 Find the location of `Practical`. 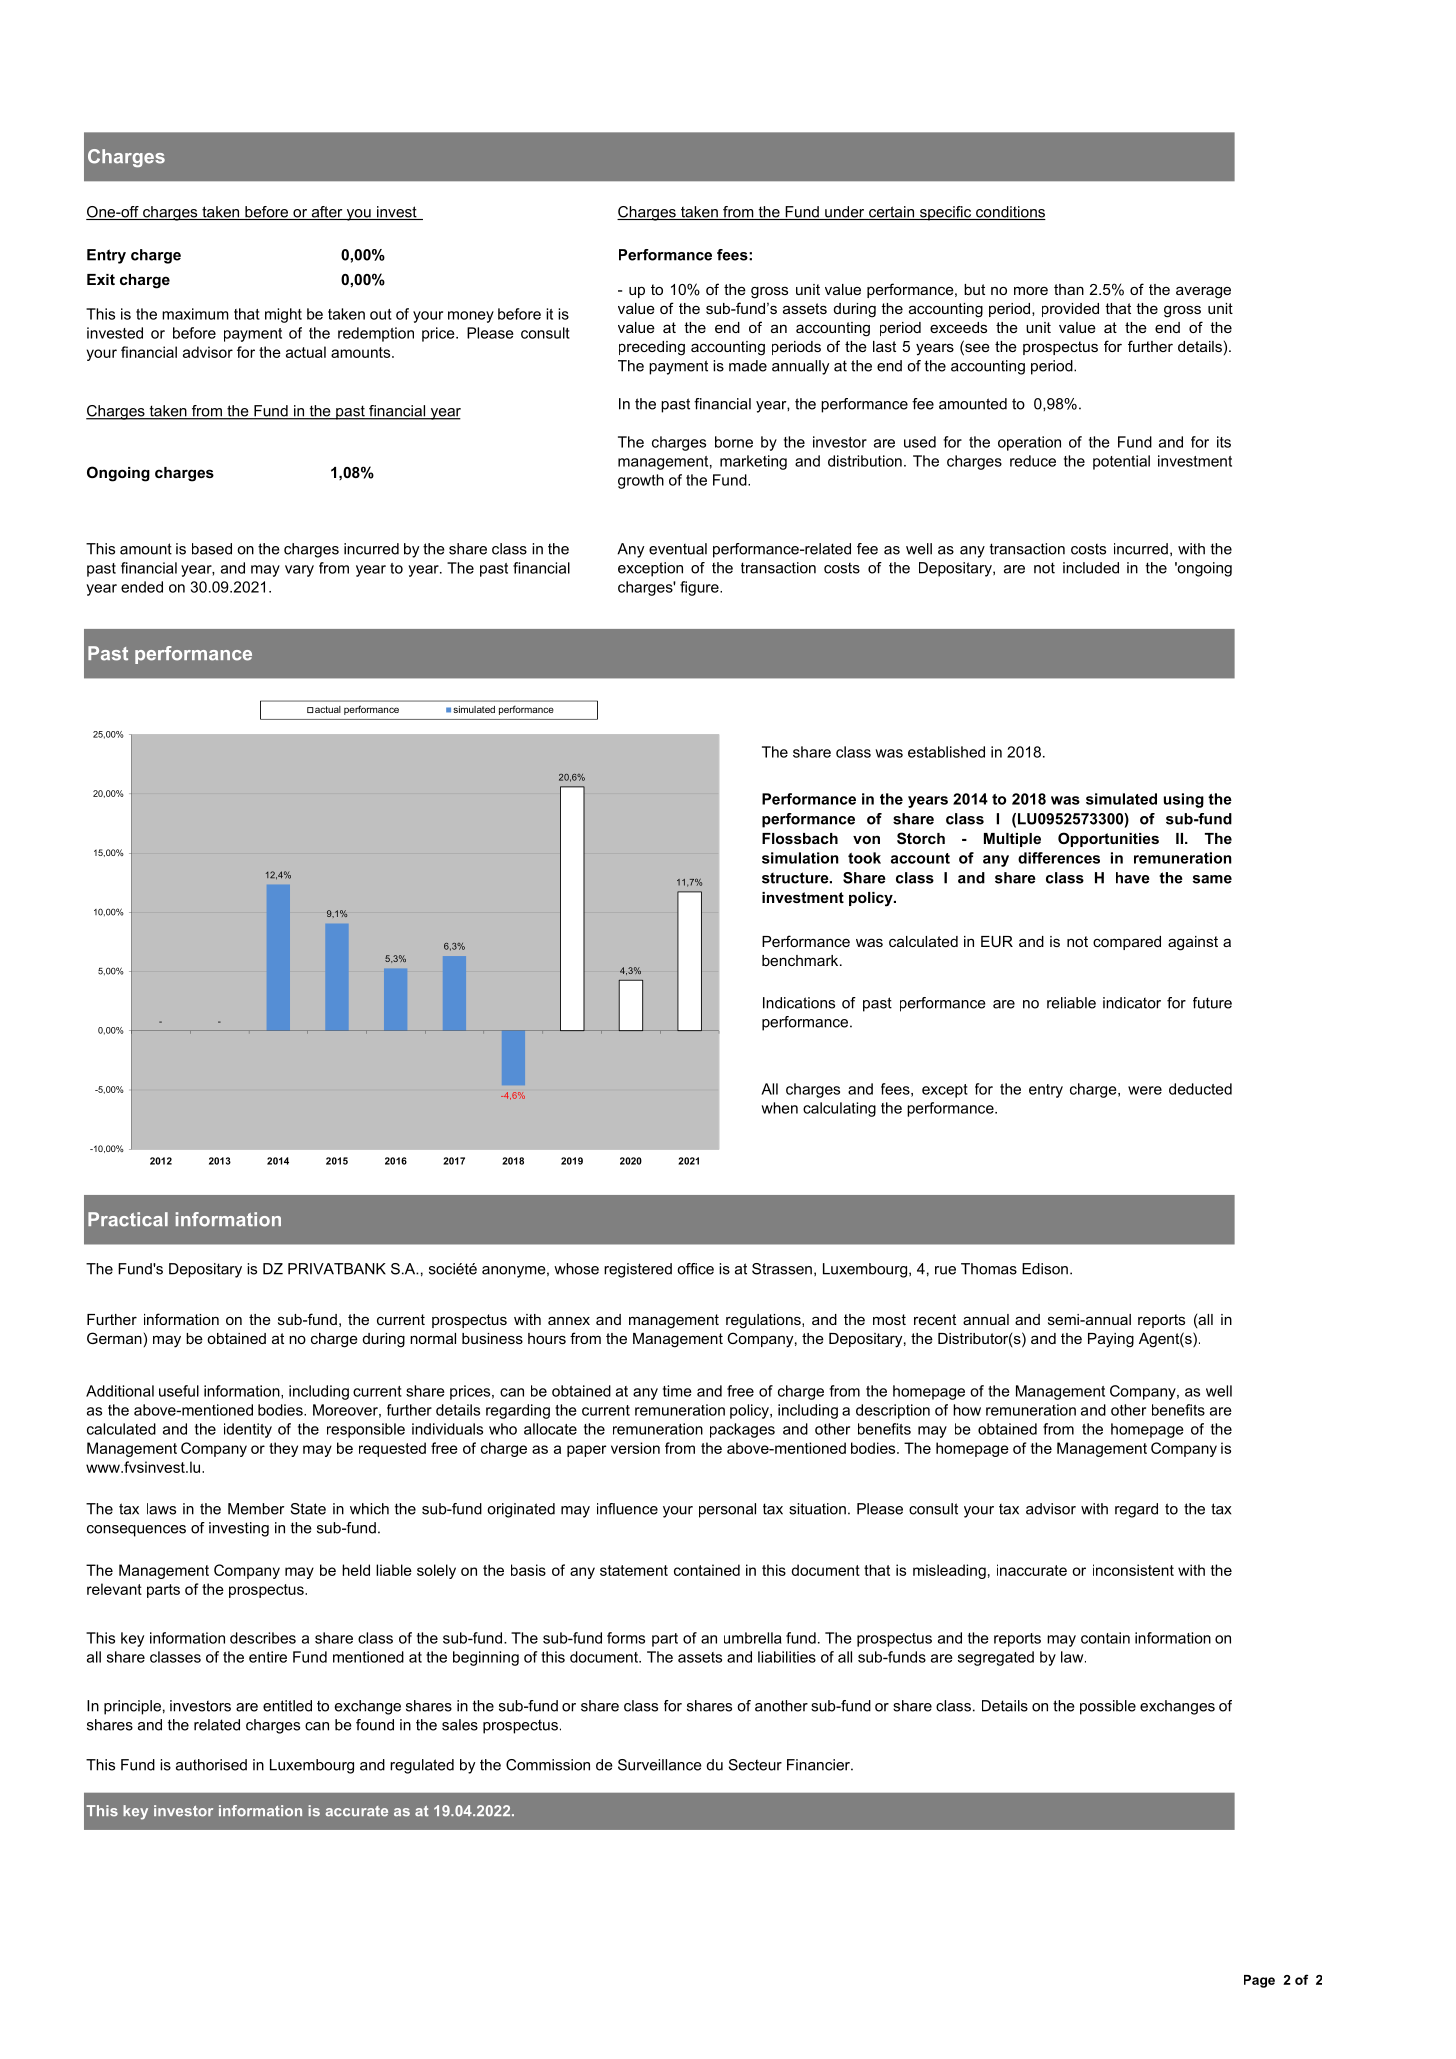

Practical is located at coordinates (128, 1219).
